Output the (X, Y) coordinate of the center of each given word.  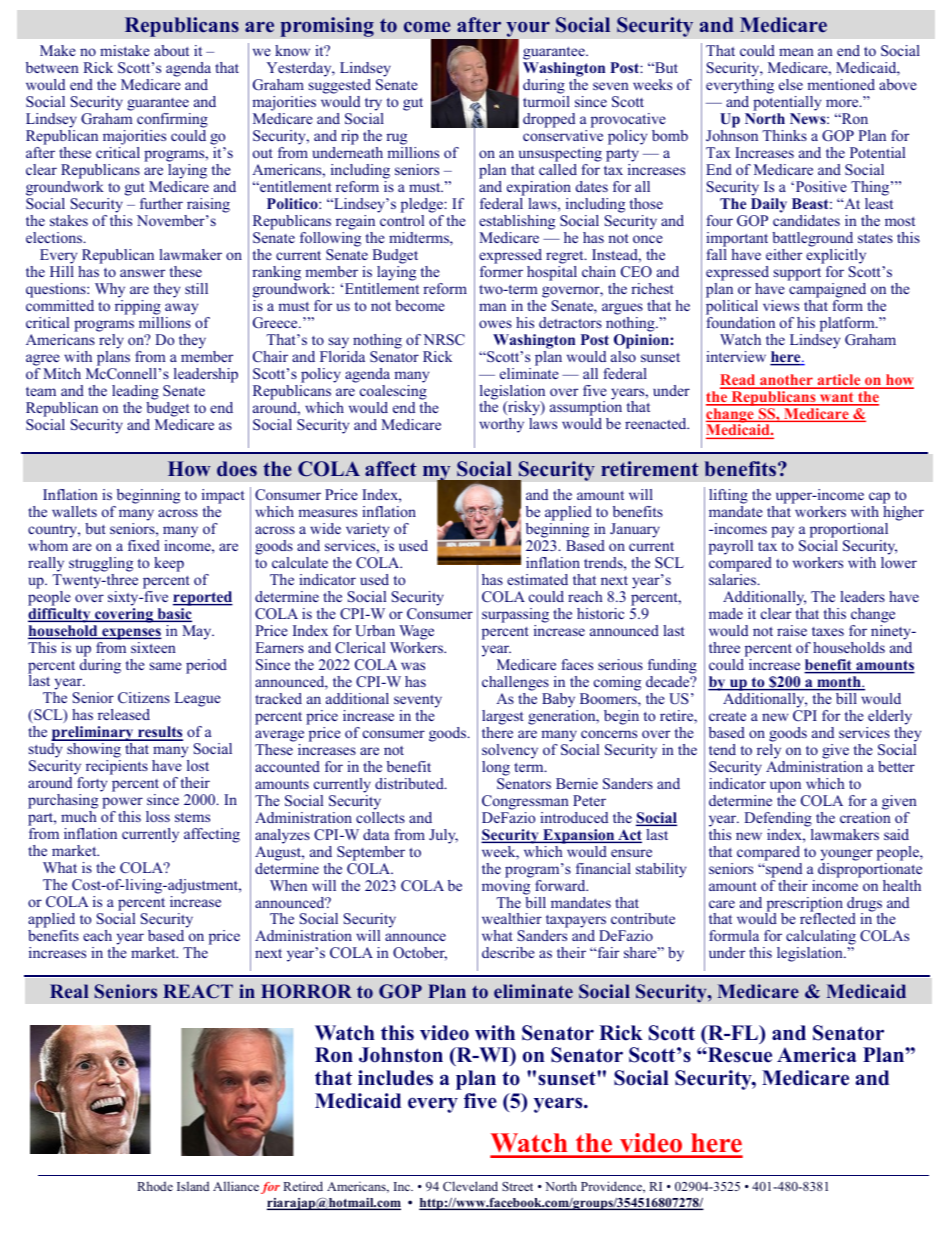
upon (785, 787)
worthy (501, 425)
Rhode (155, 1186)
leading (135, 392)
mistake (125, 50)
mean (796, 52)
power (122, 804)
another (786, 381)
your (528, 29)
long (496, 768)
